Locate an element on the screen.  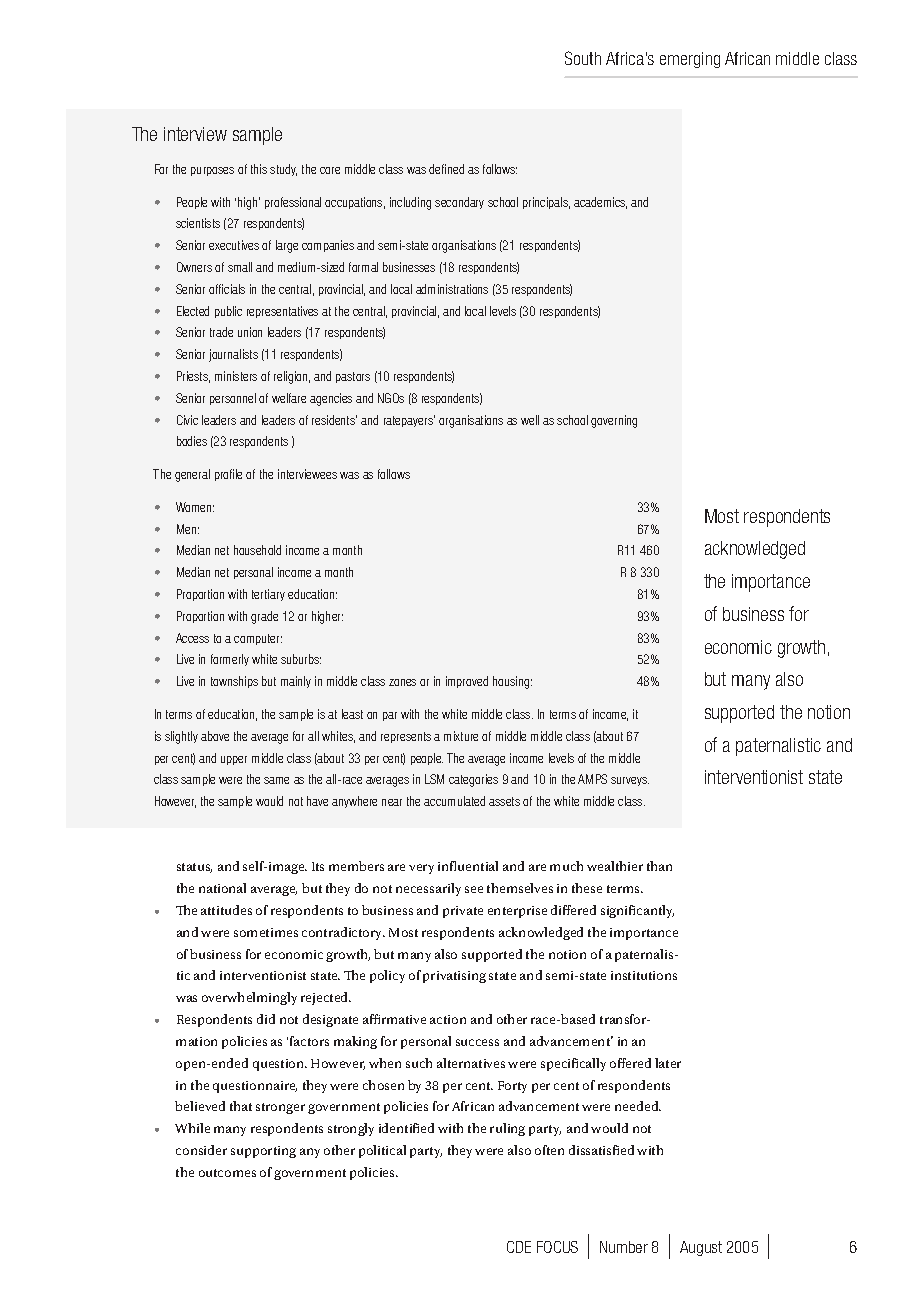
political is located at coordinates (382, 1151).
